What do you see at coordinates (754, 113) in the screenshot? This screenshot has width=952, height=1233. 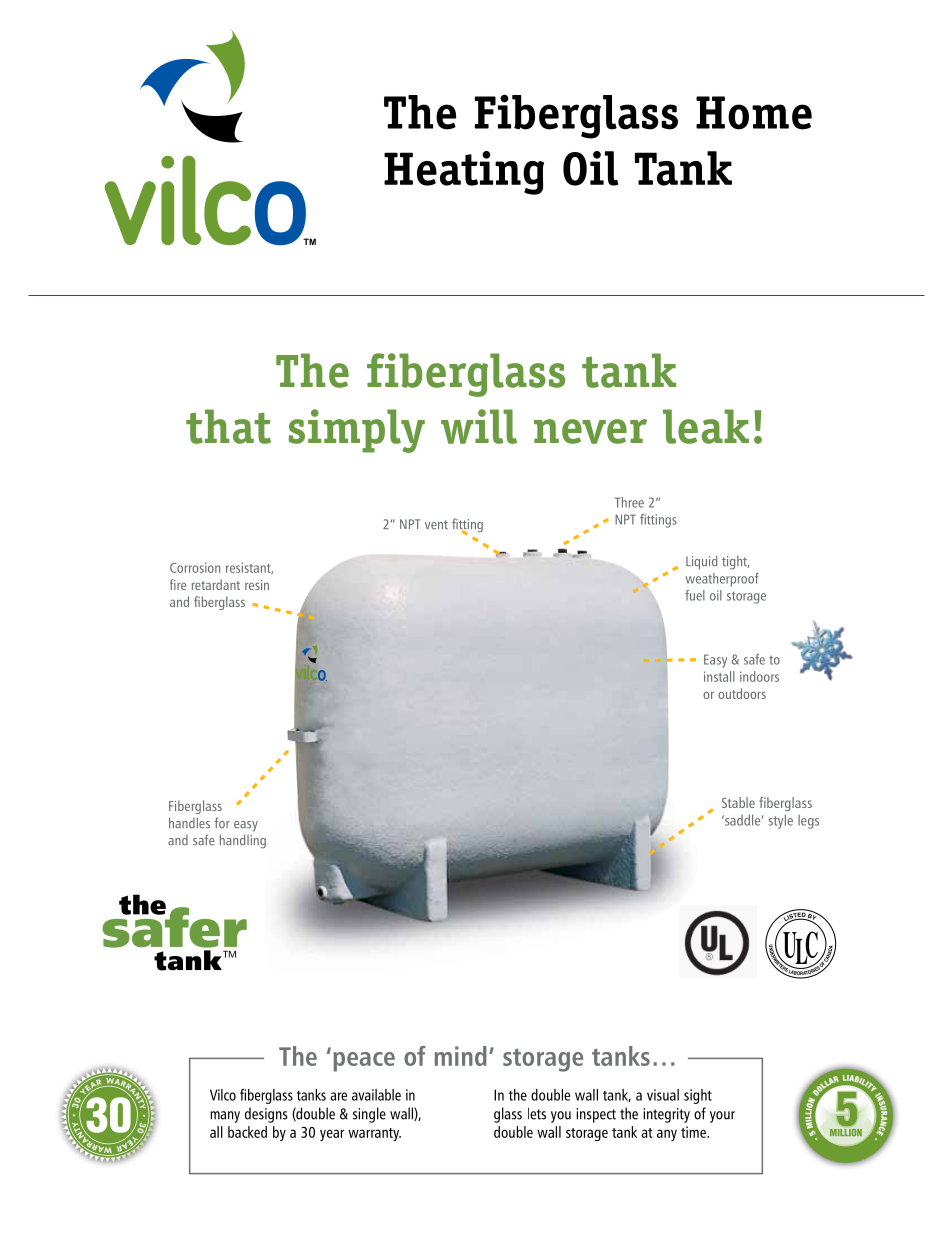 I see `Home` at bounding box center [754, 113].
